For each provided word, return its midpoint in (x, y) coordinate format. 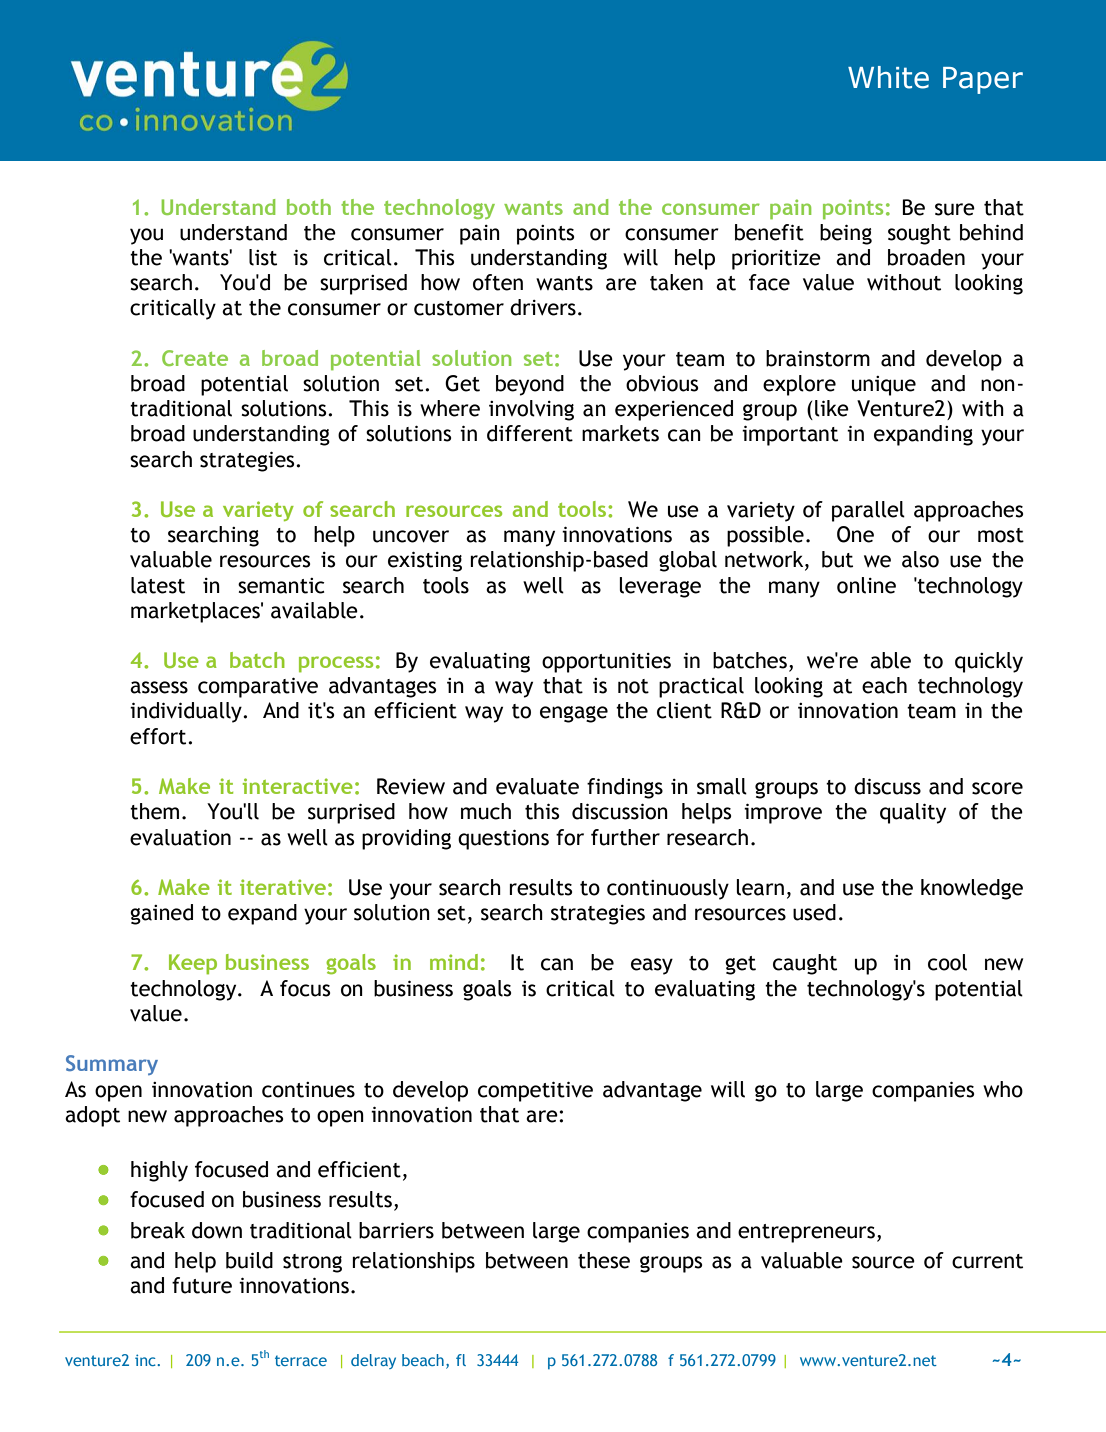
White (888, 77)
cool (947, 962)
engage (574, 714)
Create (195, 358)
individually (187, 712)
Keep (193, 964)
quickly (989, 662)
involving (531, 410)
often (498, 282)
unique (884, 386)
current (987, 1261)
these (604, 1260)
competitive (535, 1091)
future (202, 1285)
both (309, 207)
